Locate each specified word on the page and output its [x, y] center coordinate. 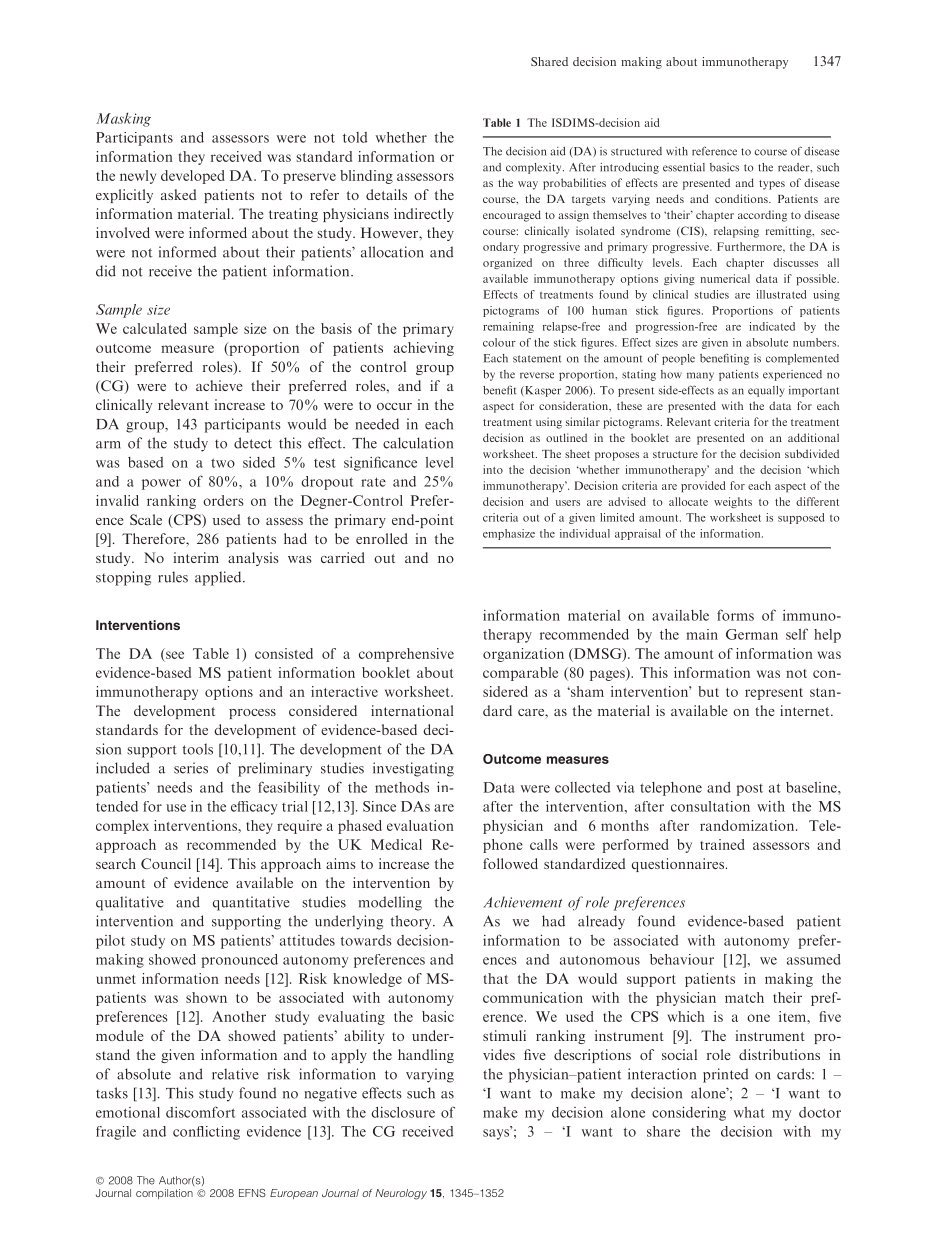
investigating [413, 769]
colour [499, 342]
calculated [155, 328]
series [191, 768]
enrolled [382, 538]
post [749, 790]
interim [196, 557]
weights [733, 502]
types [772, 185]
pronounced [239, 961]
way [528, 185]
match [744, 997]
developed [193, 177]
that [495, 978]
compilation [164, 1194]
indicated [772, 326]
